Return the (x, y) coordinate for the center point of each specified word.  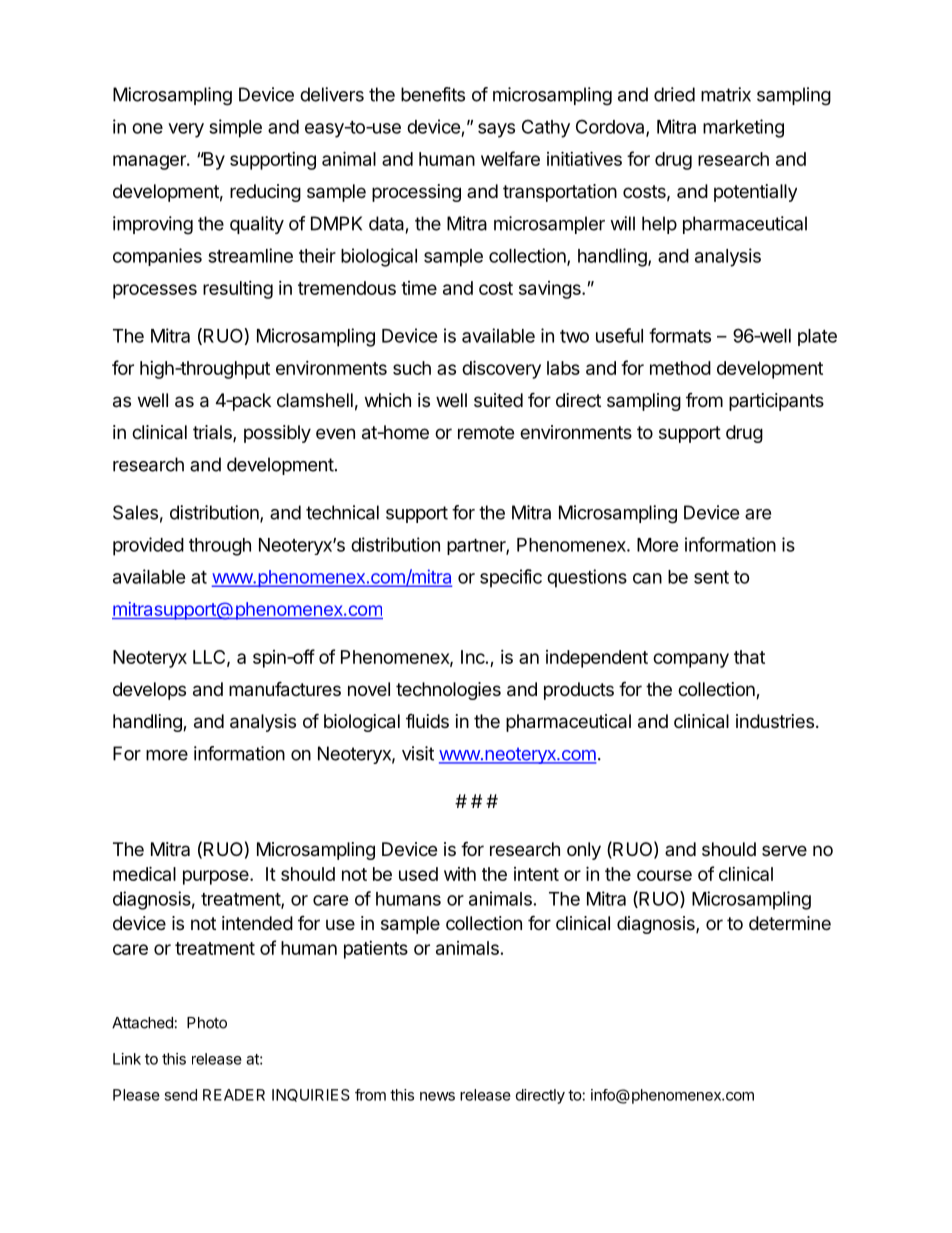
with (460, 874)
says (496, 130)
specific (511, 578)
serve (784, 850)
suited (498, 400)
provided (148, 546)
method (680, 368)
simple (235, 128)
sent (711, 577)
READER (234, 1095)
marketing (743, 128)
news (437, 1096)
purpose (217, 877)
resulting (238, 290)
